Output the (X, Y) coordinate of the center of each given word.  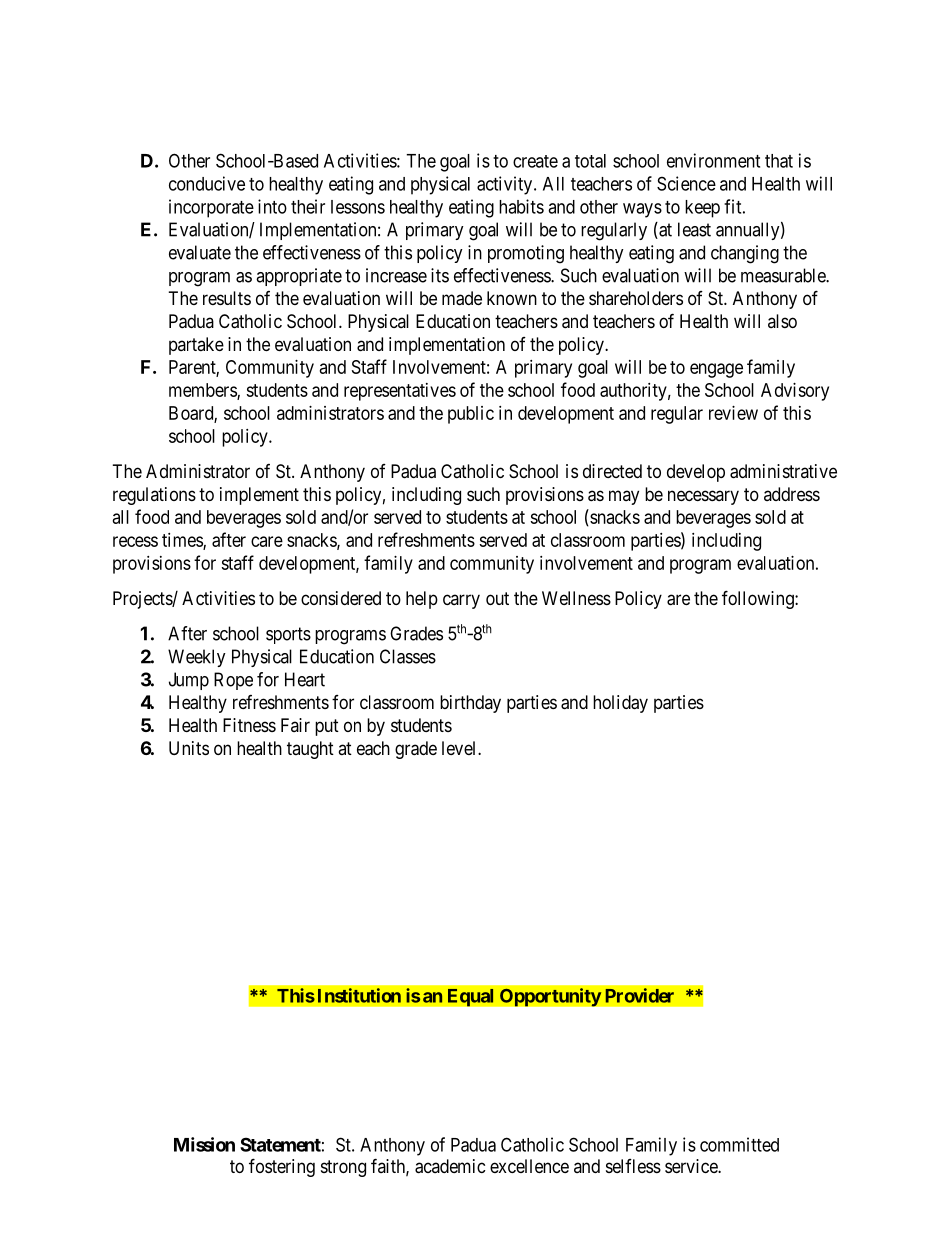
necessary (703, 497)
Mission (204, 1144)
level (460, 748)
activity (506, 185)
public (471, 415)
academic (450, 1166)
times (183, 541)
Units (189, 748)
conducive (207, 183)
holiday (620, 704)
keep (702, 209)
